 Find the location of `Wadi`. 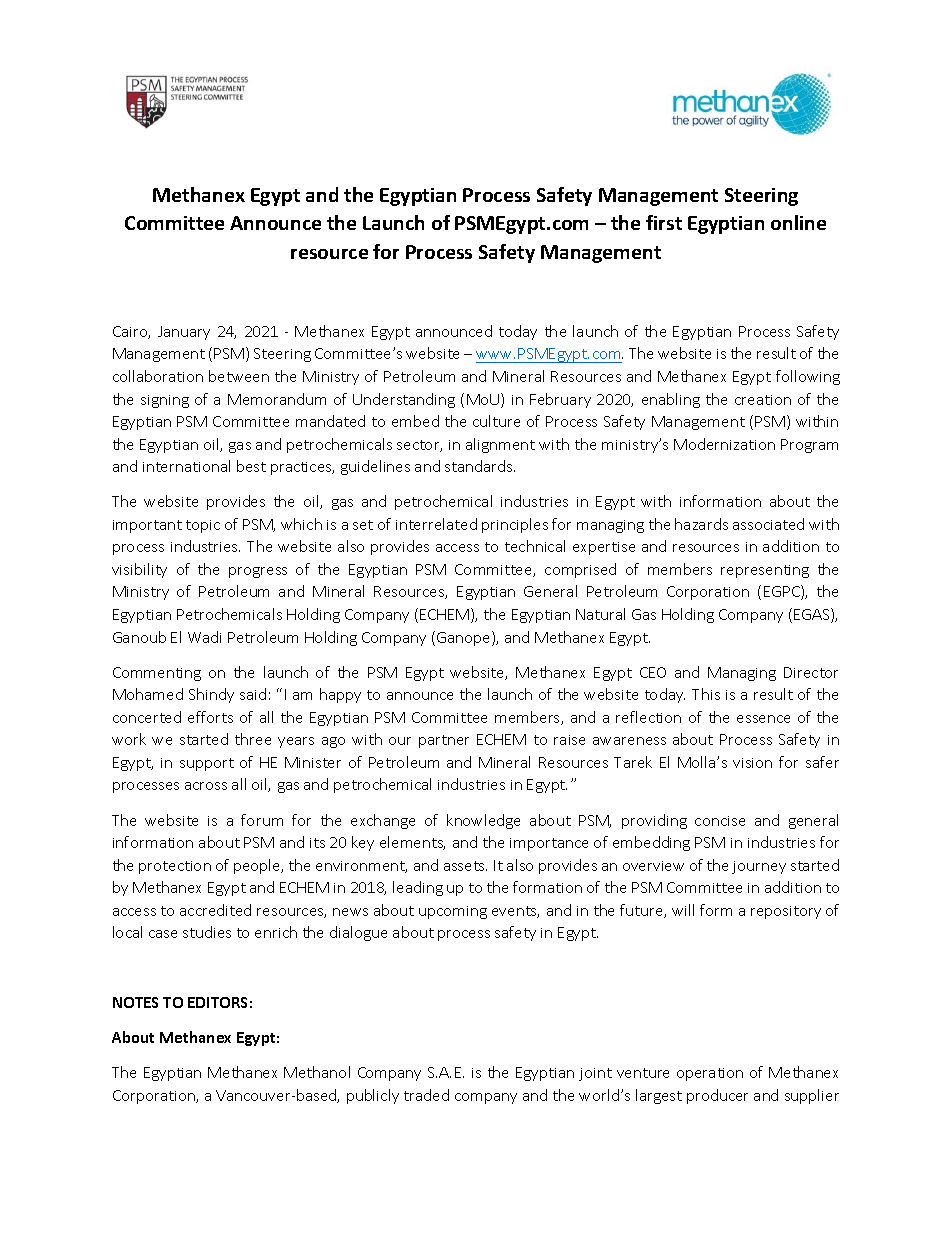

Wadi is located at coordinates (204, 637).
